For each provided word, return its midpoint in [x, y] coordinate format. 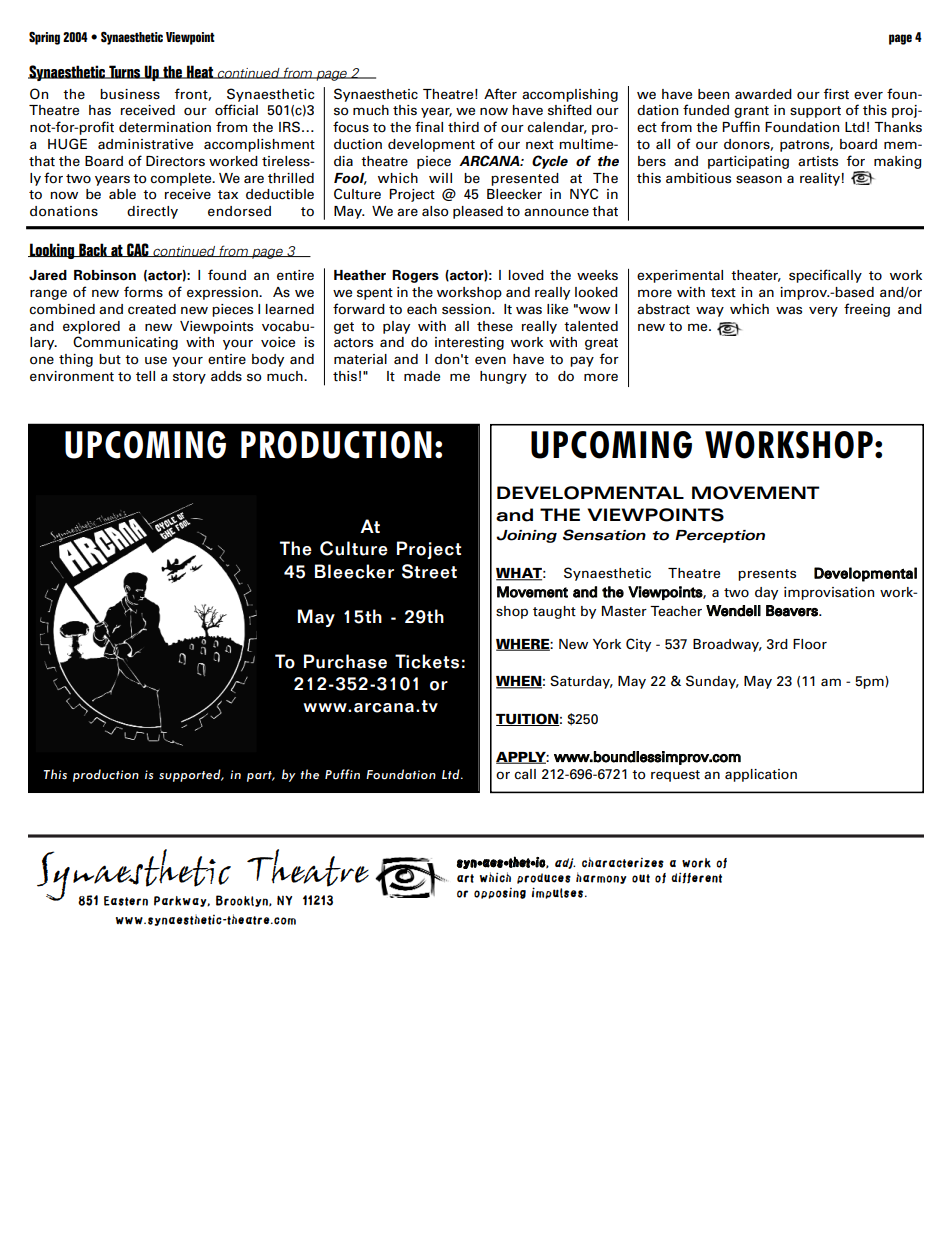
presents [767, 575]
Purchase [345, 661]
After [500, 94]
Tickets [427, 661]
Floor [810, 644]
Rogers [415, 276]
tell [145, 376]
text [723, 293]
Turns [125, 72]
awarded [763, 94]
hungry [503, 377]
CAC [138, 250]
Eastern [126, 901]
